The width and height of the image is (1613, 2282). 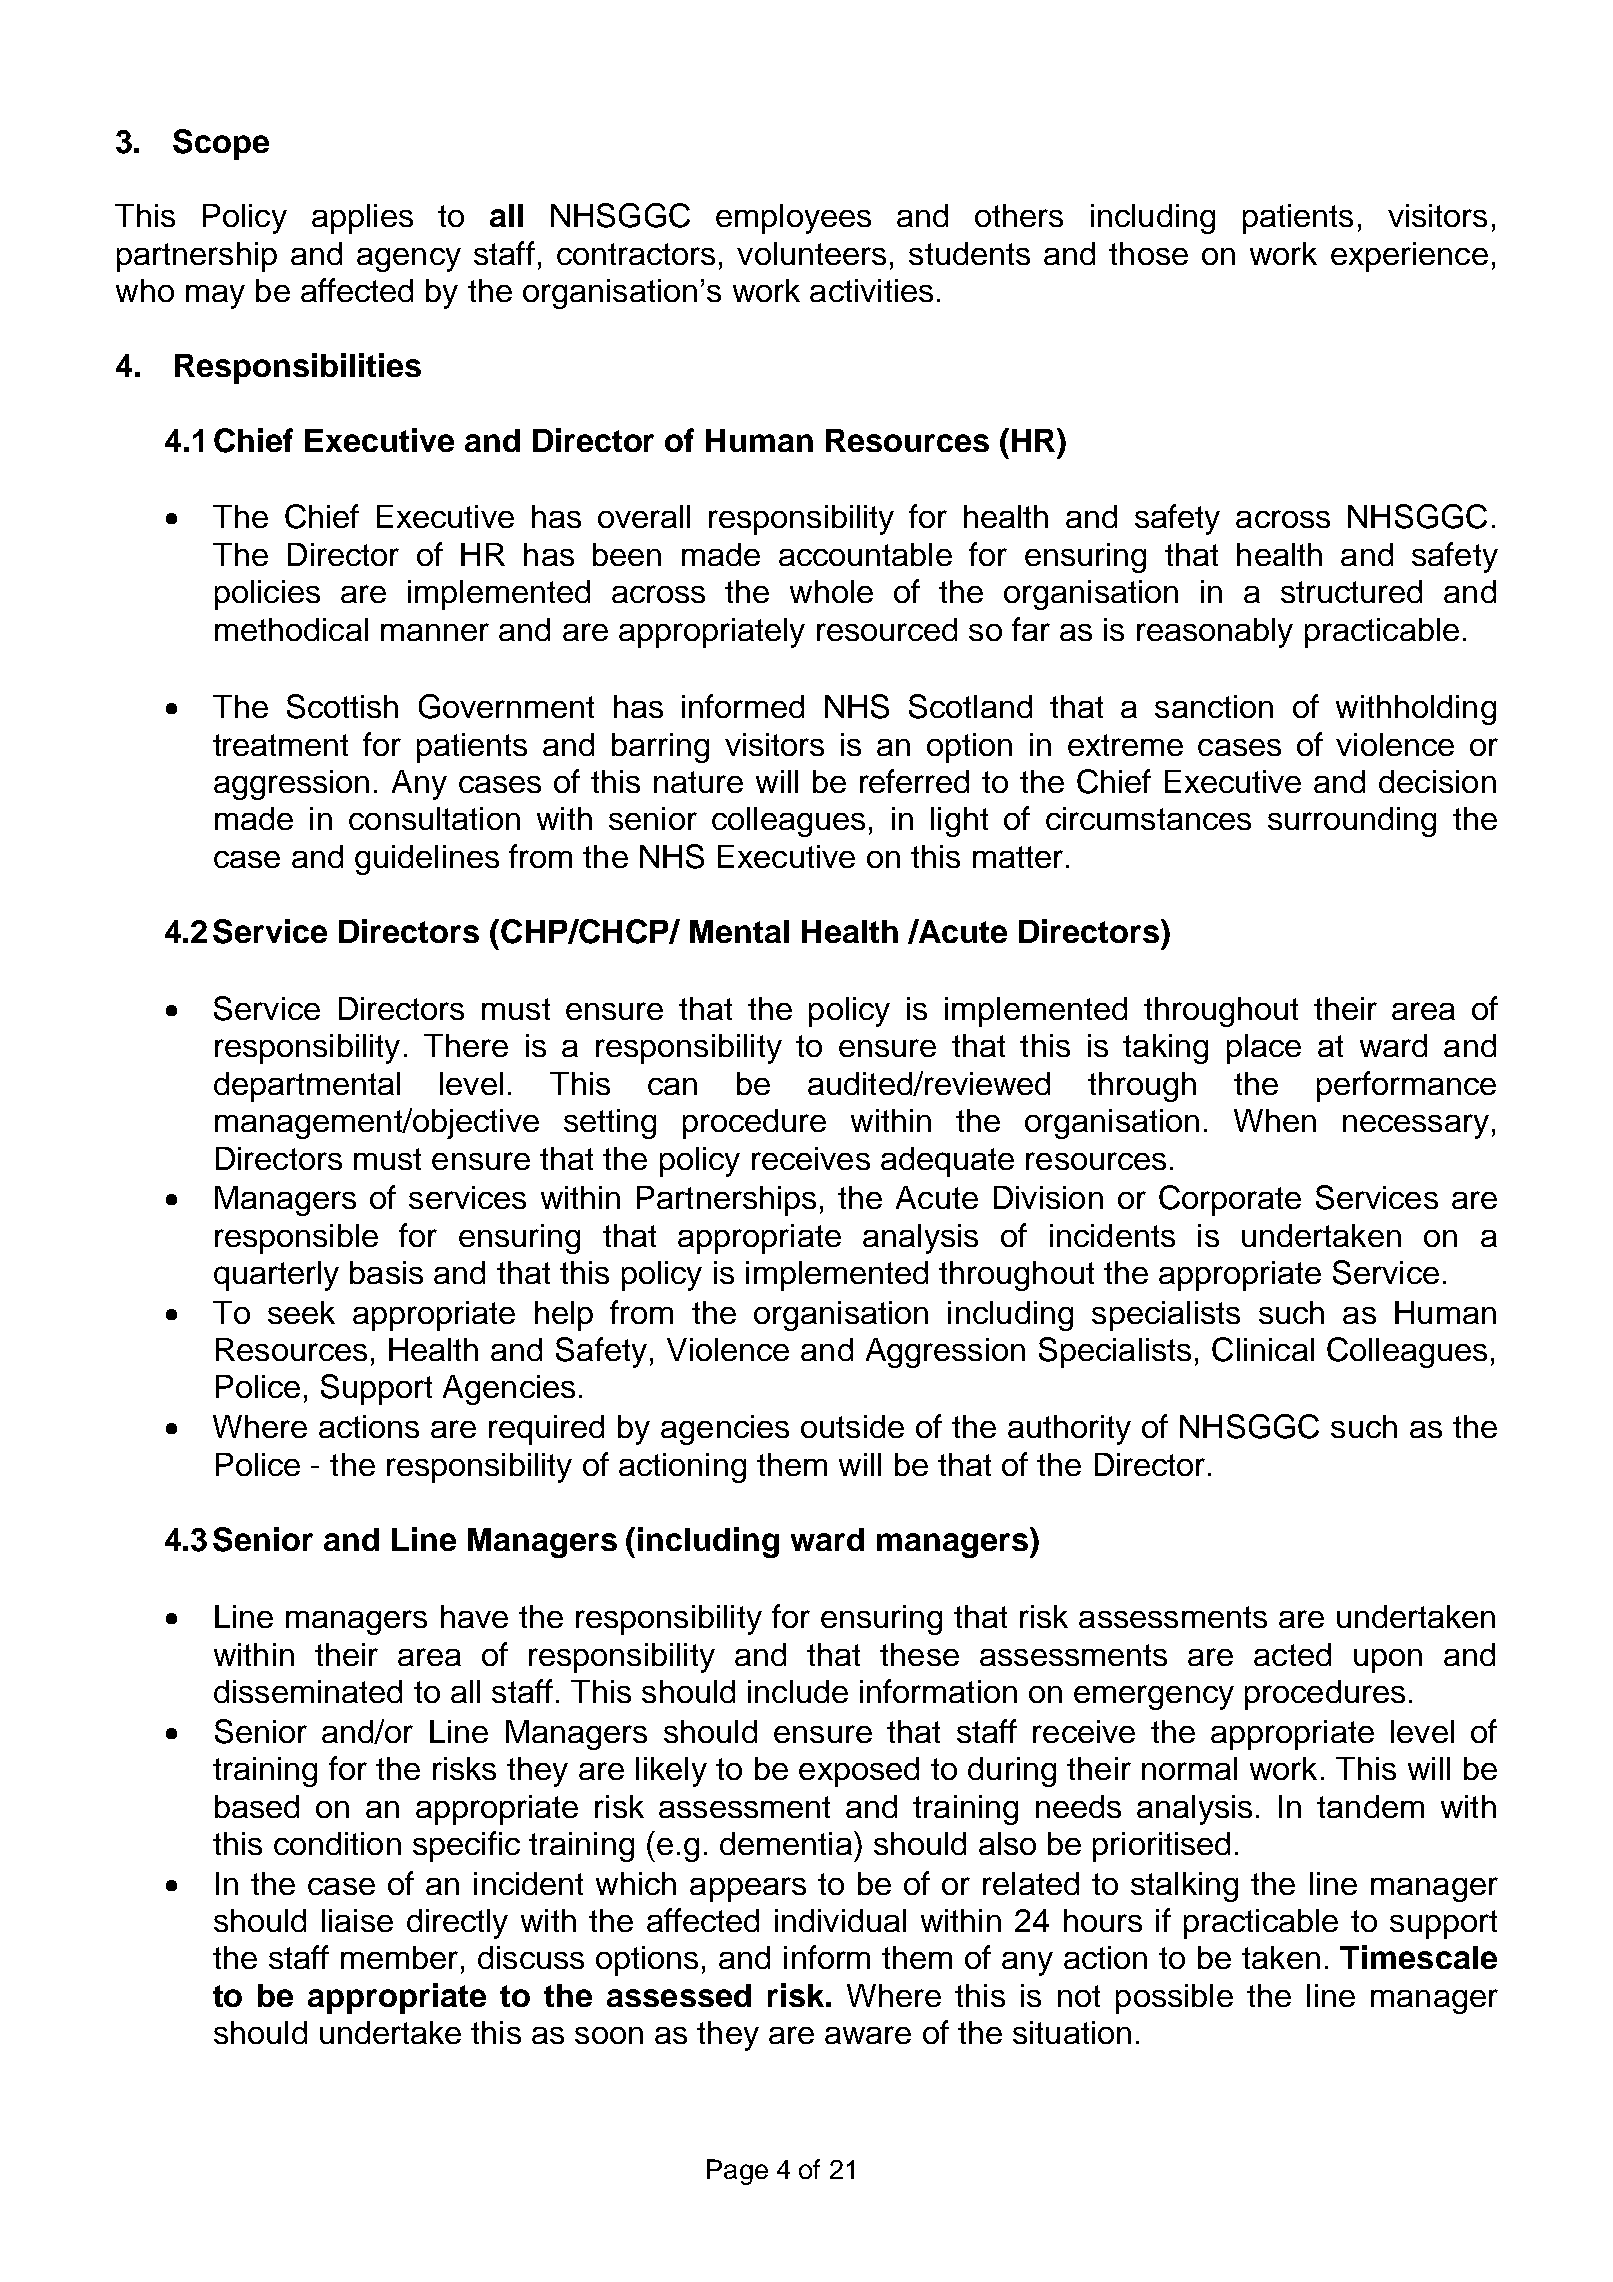 What do you see at coordinates (362, 219) in the image?
I see `applies` at bounding box center [362, 219].
